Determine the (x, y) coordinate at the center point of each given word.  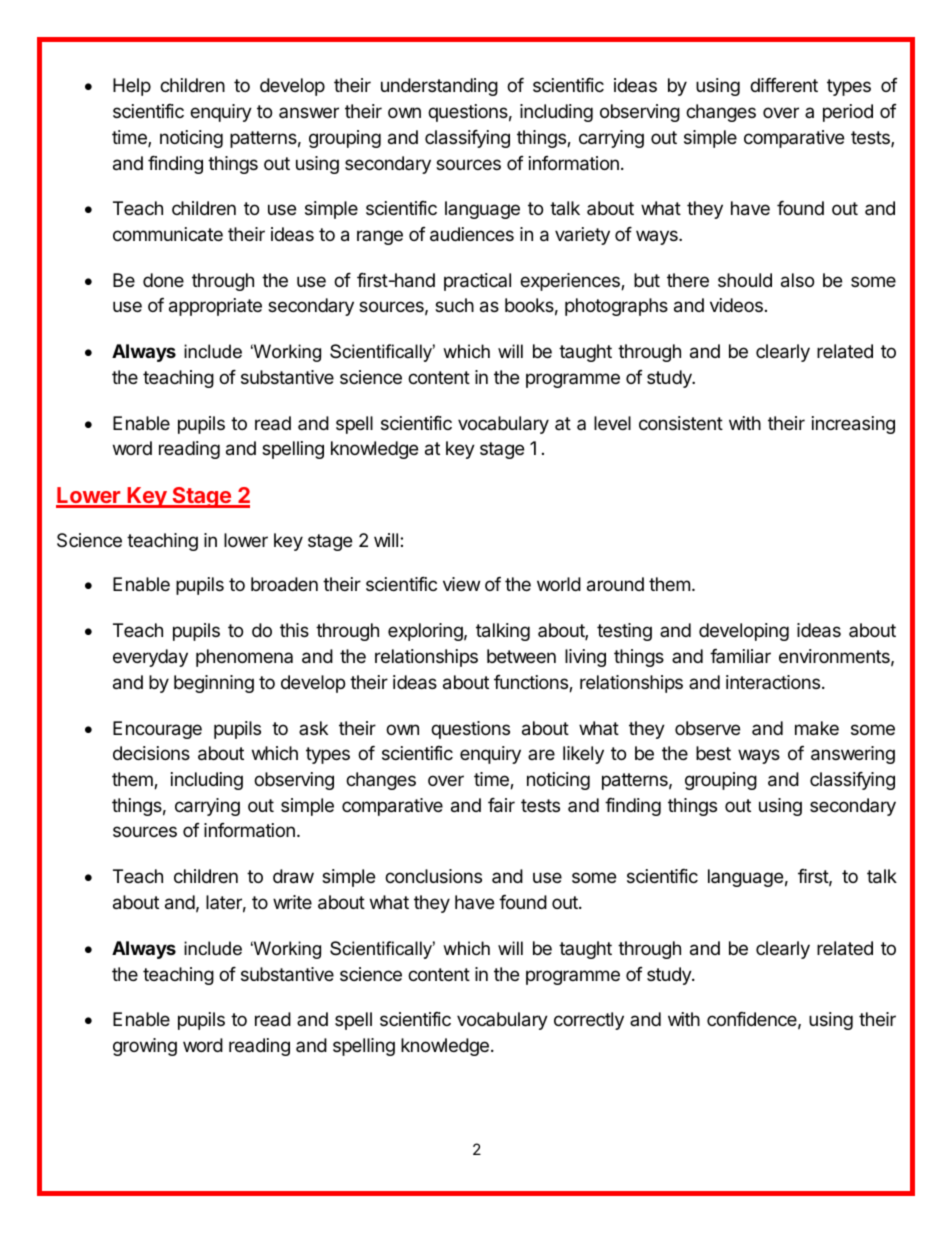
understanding (439, 87)
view (461, 584)
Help (132, 87)
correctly (589, 1021)
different (784, 85)
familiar (740, 656)
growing (145, 1047)
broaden (284, 584)
